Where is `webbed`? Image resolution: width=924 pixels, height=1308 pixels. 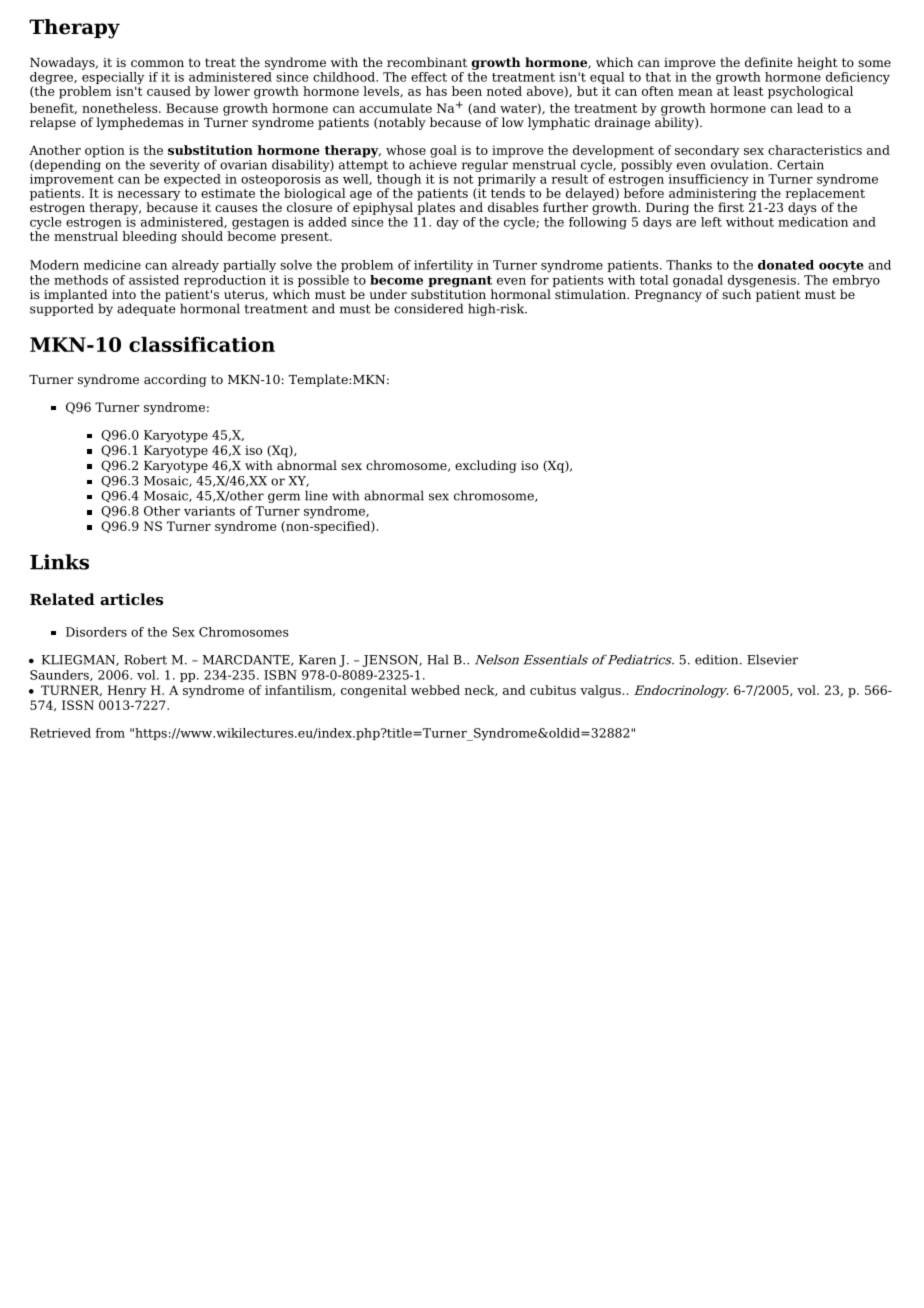
webbed is located at coordinates (435, 690).
